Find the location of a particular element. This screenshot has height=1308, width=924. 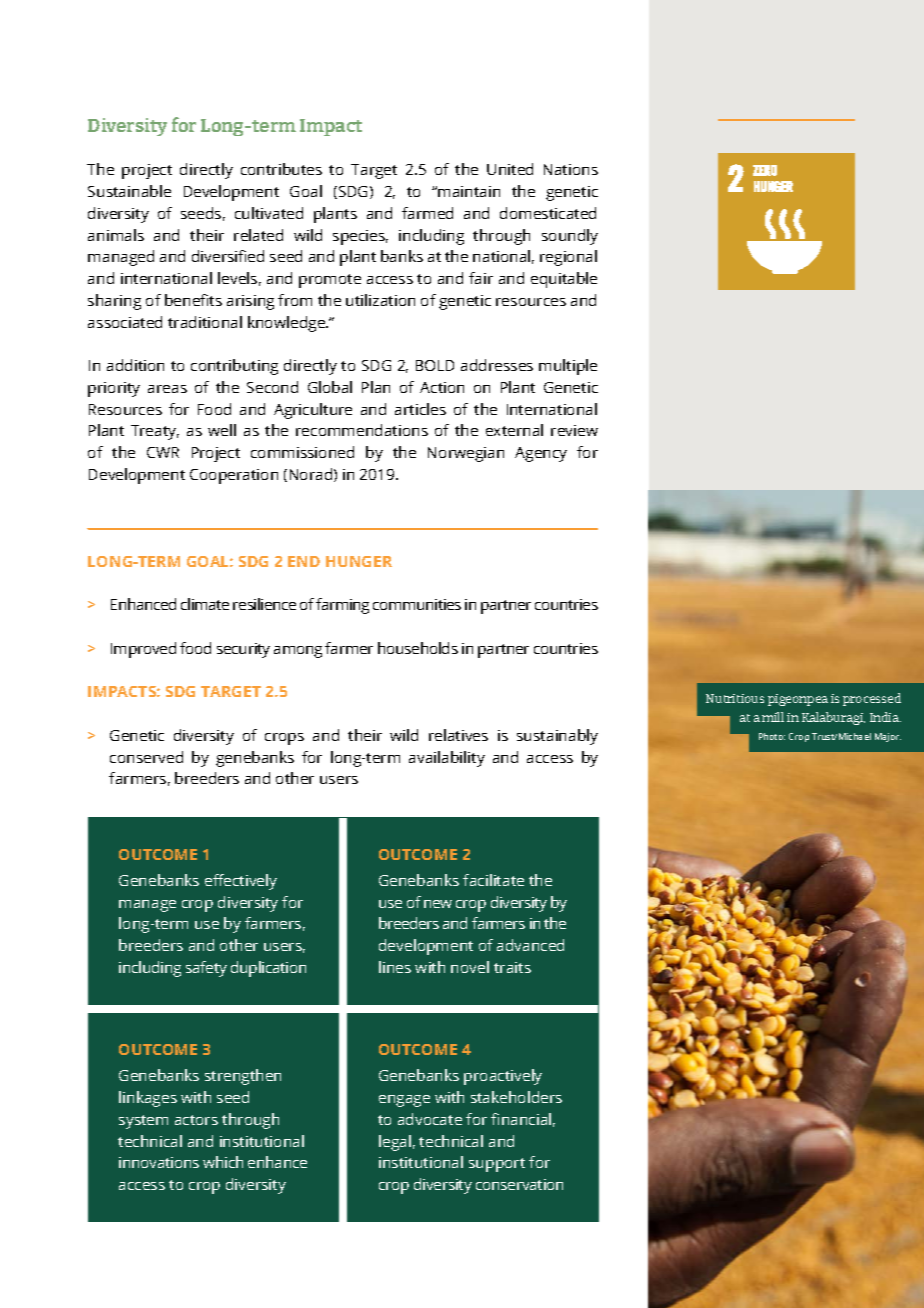

cultivated is located at coordinates (269, 213).
